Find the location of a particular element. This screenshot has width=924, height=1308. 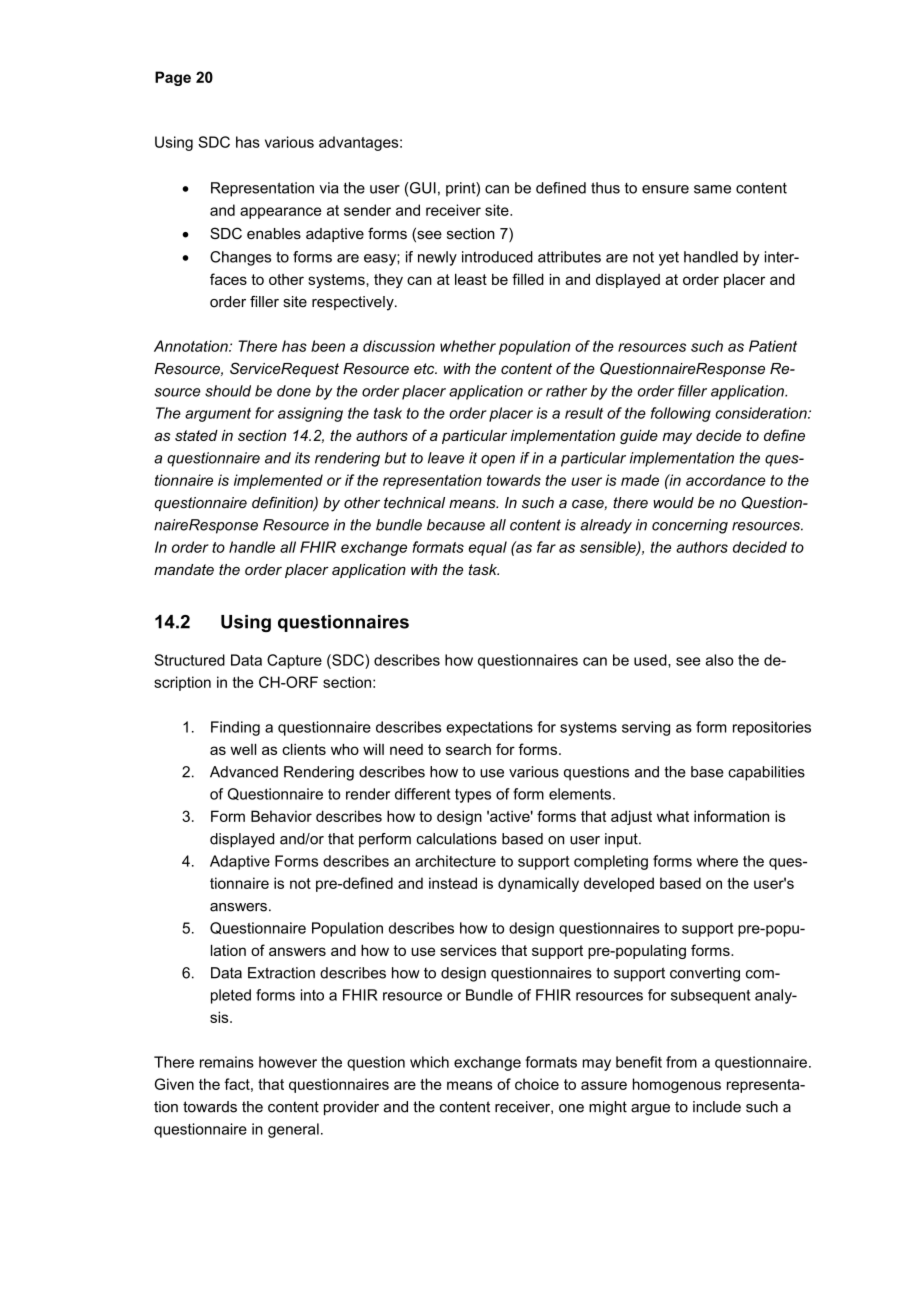

Page is located at coordinates (173, 78).
